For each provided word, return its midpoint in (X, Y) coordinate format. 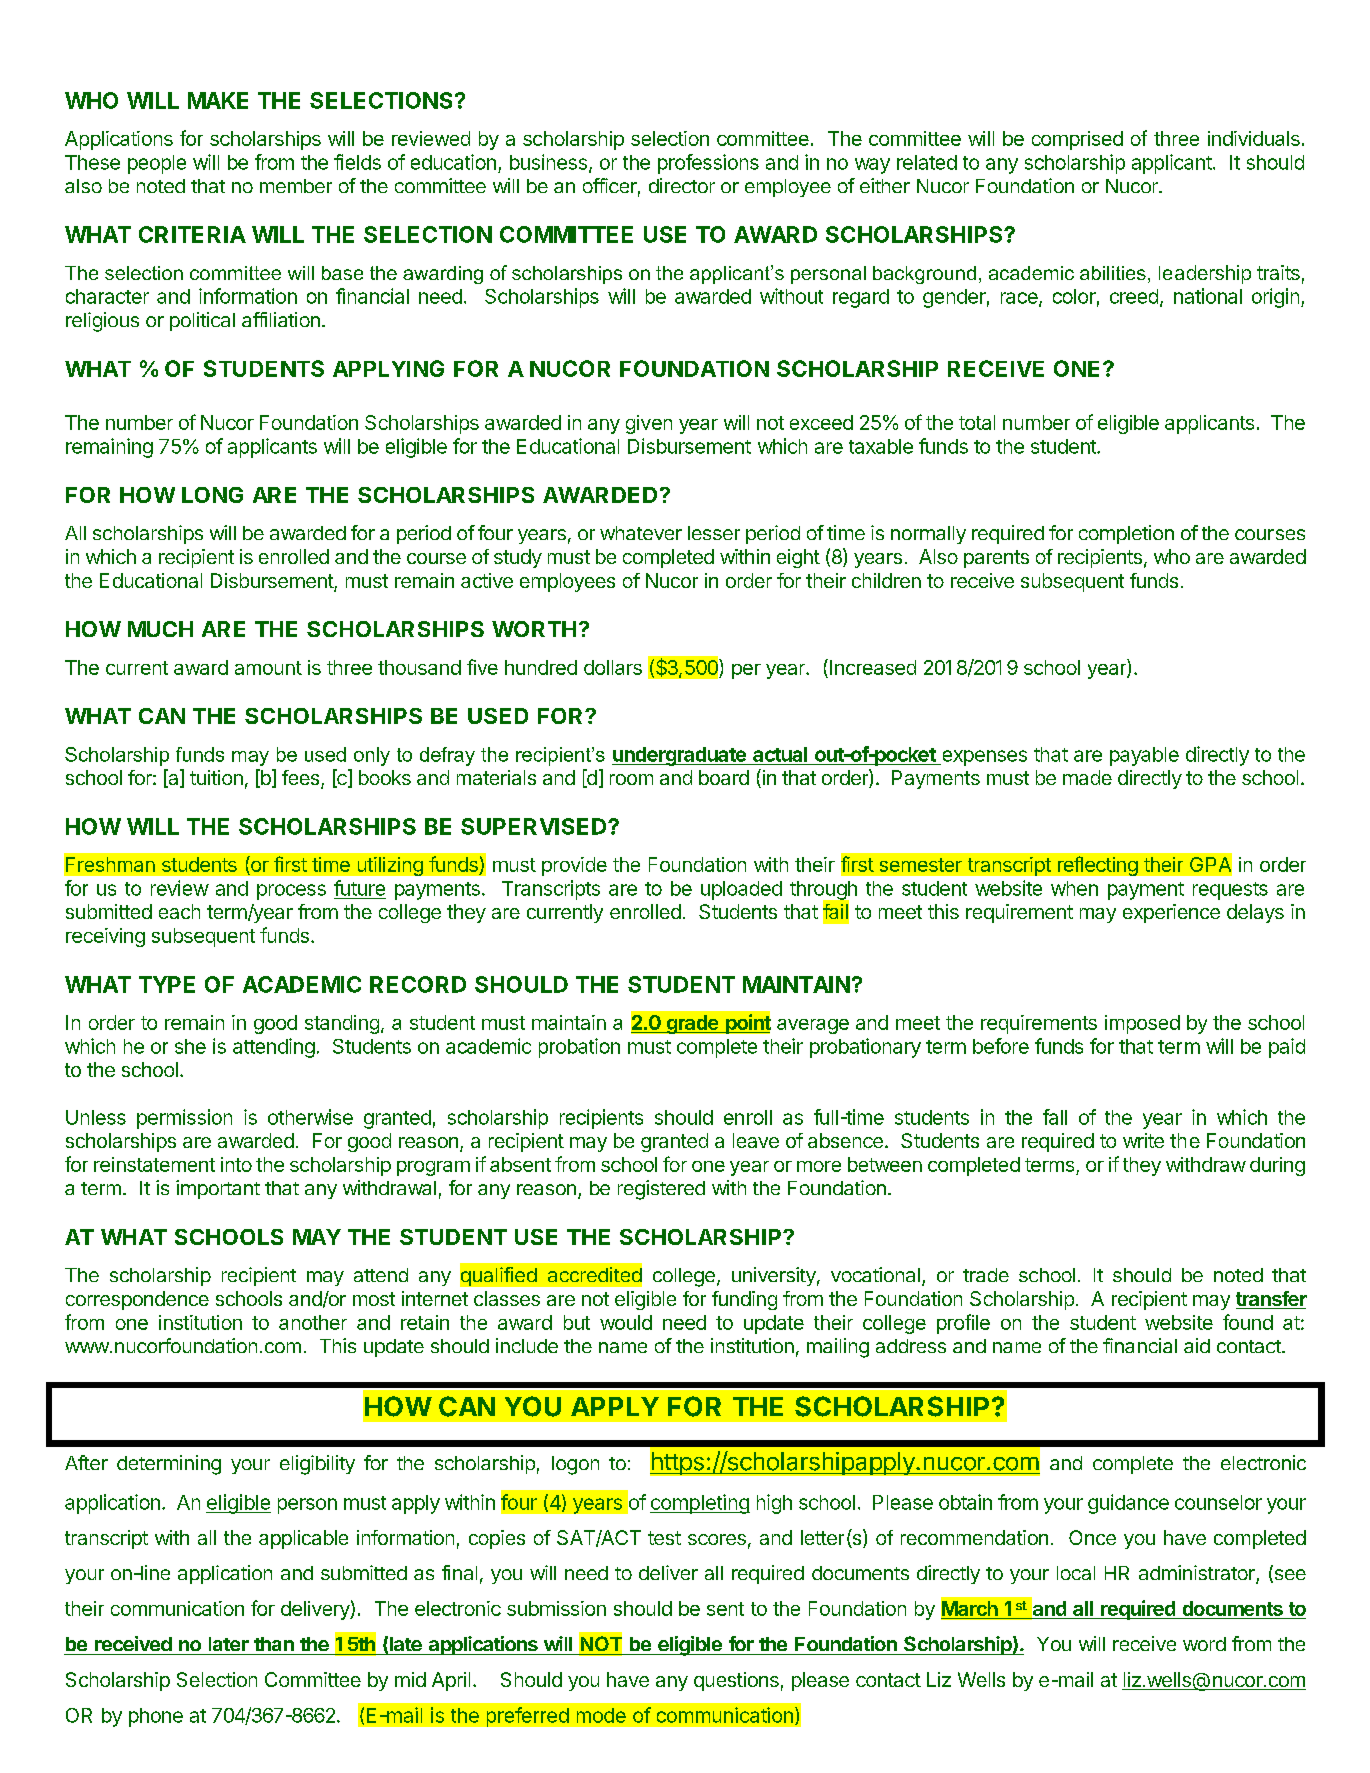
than (274, 1644)
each (179, 911)
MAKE (218, 100)
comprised (1077, 140)
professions (708, 164)
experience (1171, 913)
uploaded (741, 890)
